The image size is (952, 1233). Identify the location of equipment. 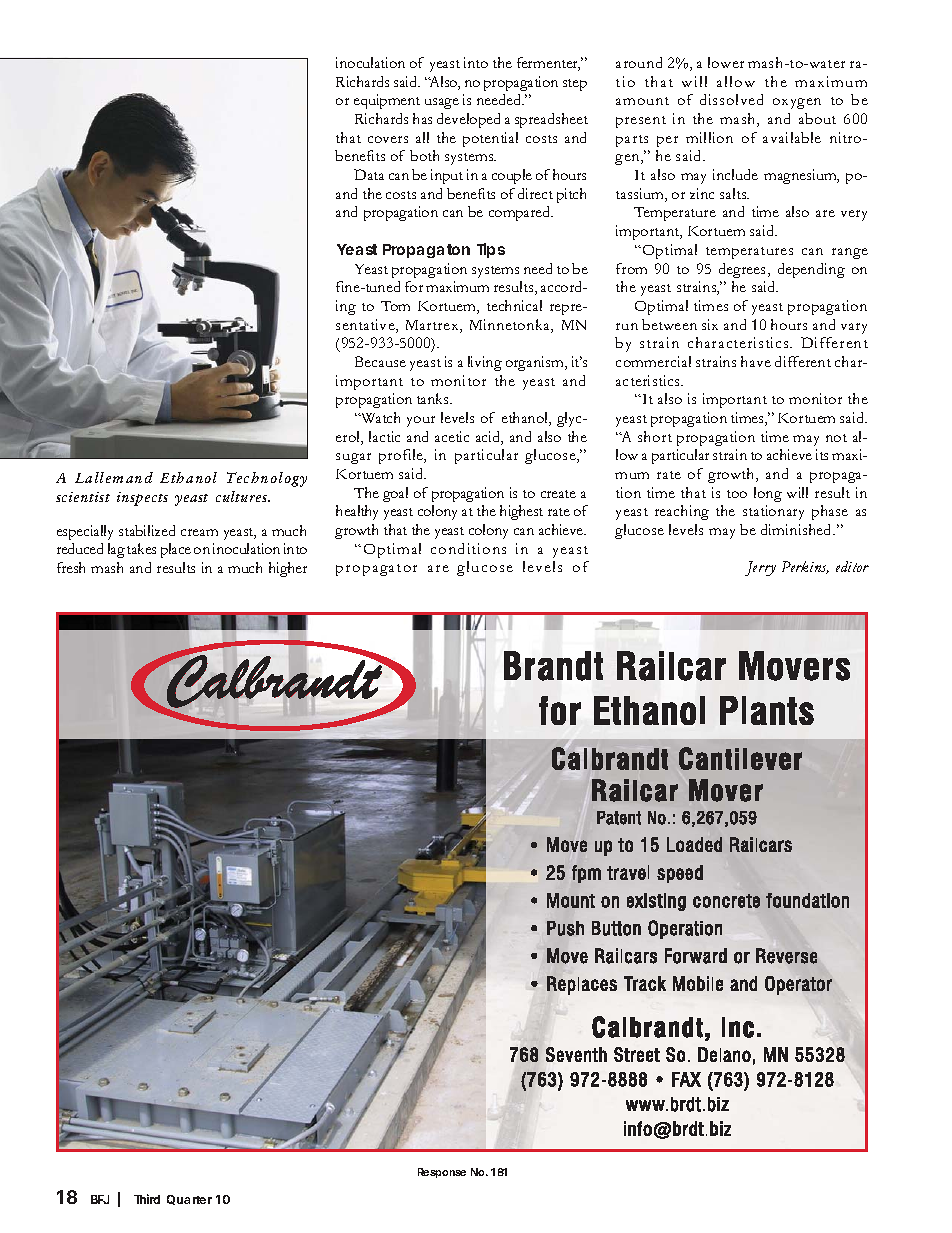
(387, 101).
